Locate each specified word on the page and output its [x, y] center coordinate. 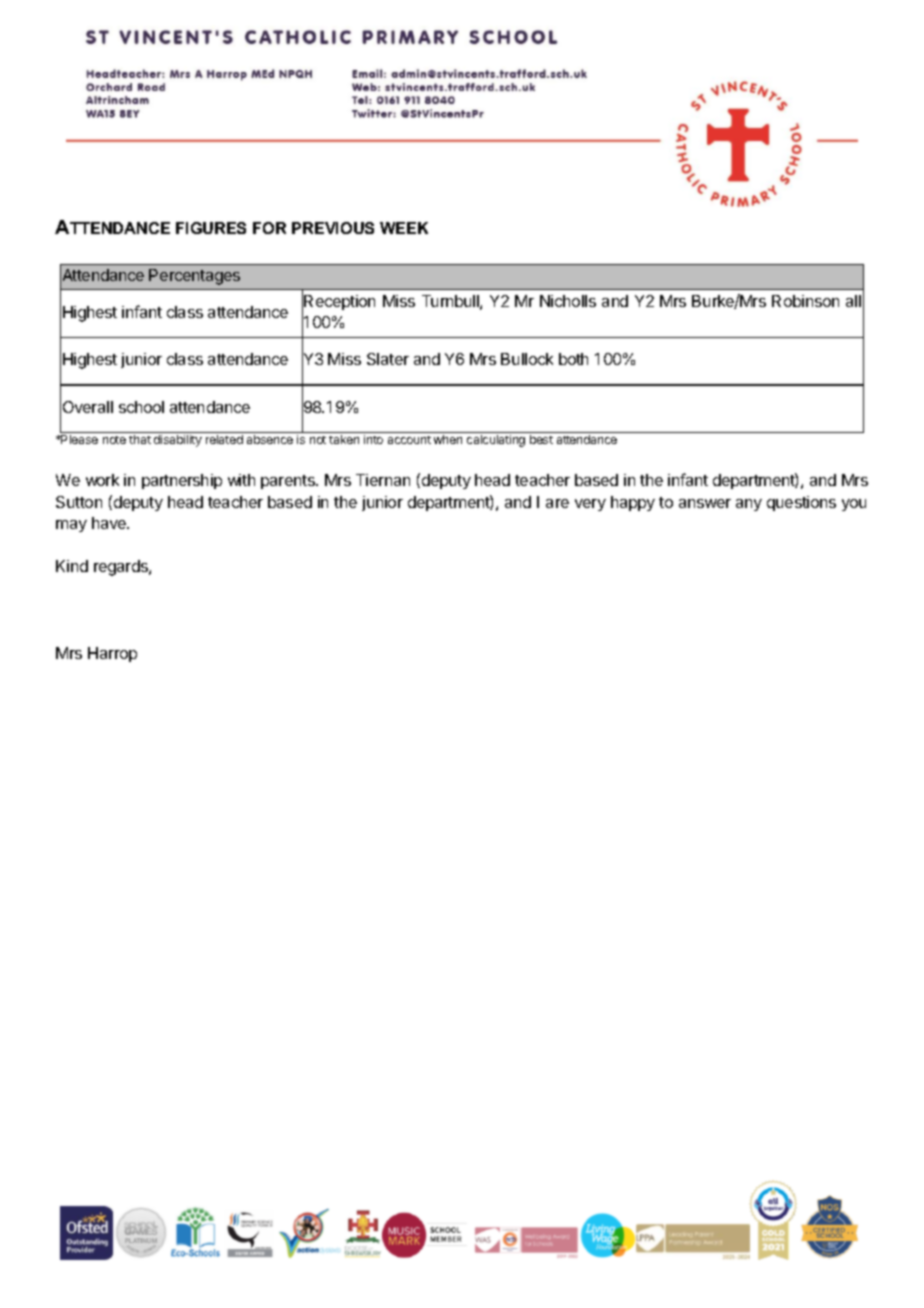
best [541, 439]
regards [122, 568]
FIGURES [211, 228]
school [141, 407]
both [573, 359]
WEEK [404, 228]
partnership [182, 481]
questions [801, 503]
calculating [496, 441]
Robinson [805, 301]
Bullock [527, 359]
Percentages [194, 277]
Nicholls [568, 301]
